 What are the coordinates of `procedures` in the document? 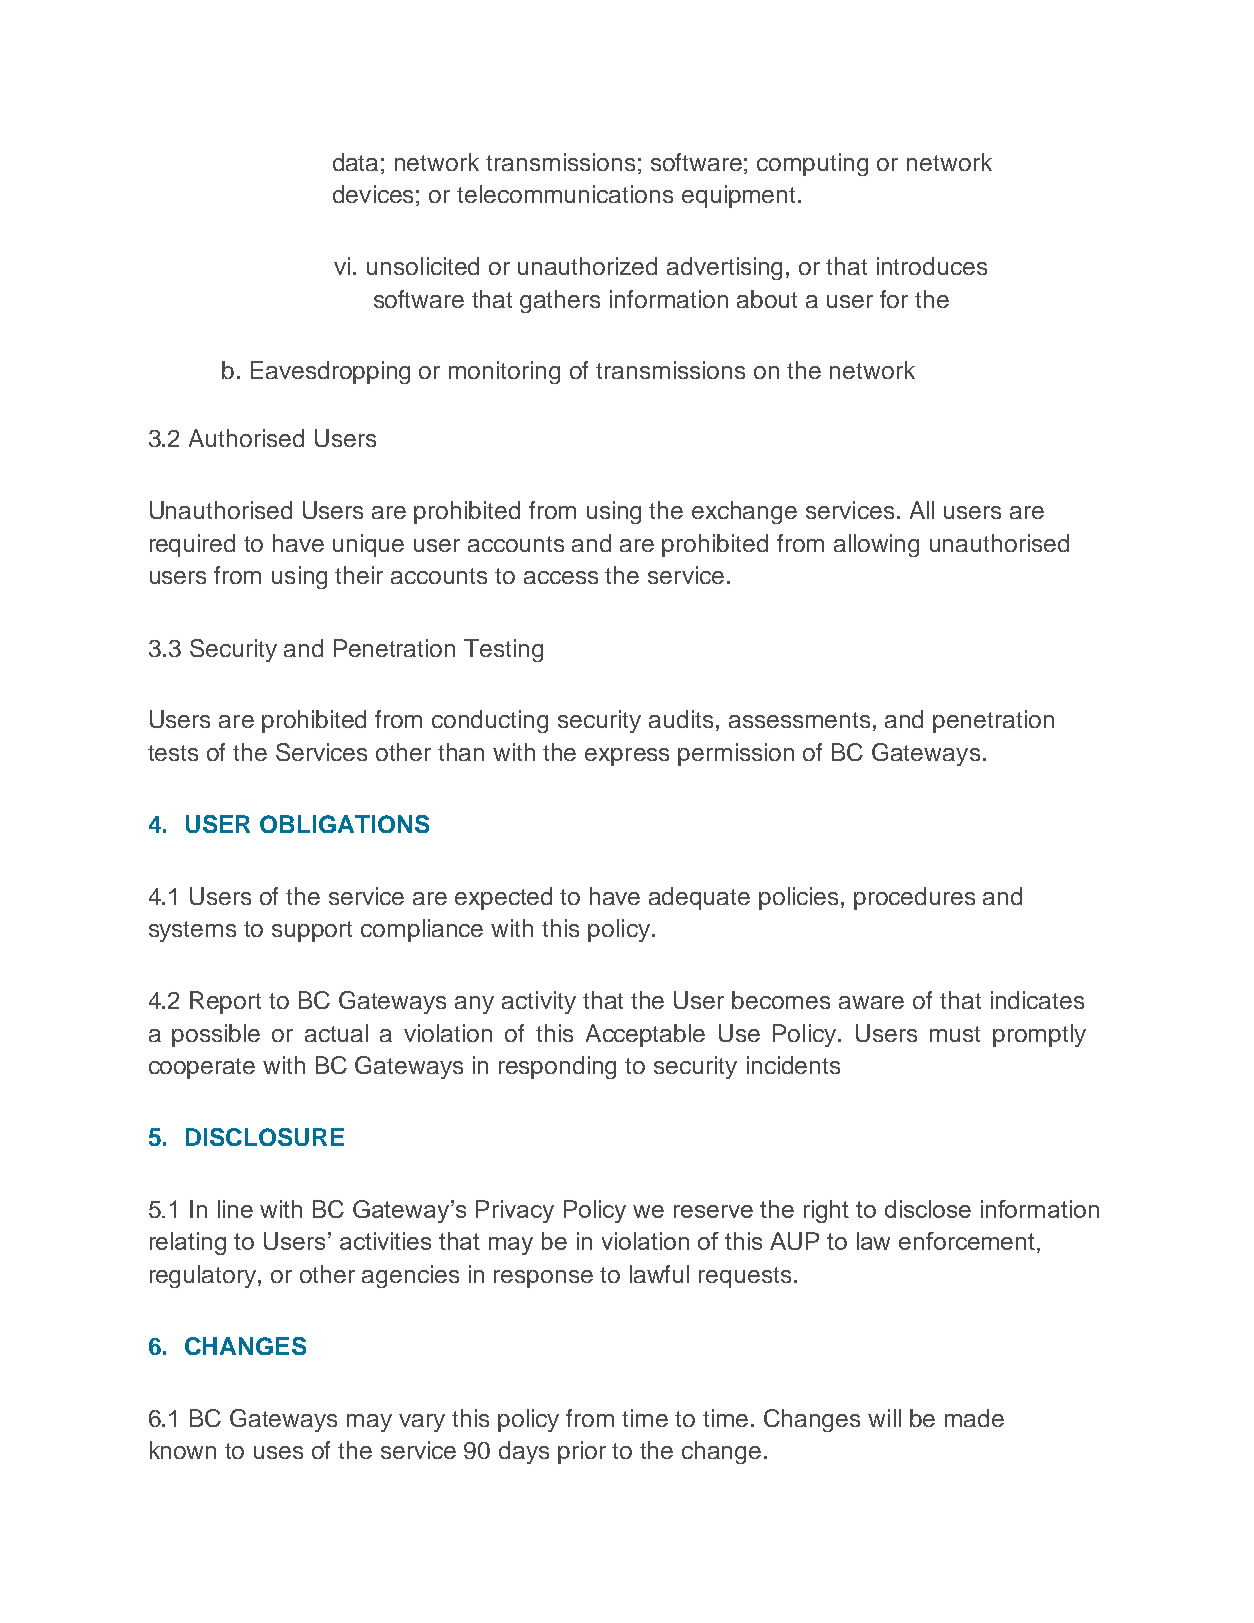 It's located at (914, 898).
